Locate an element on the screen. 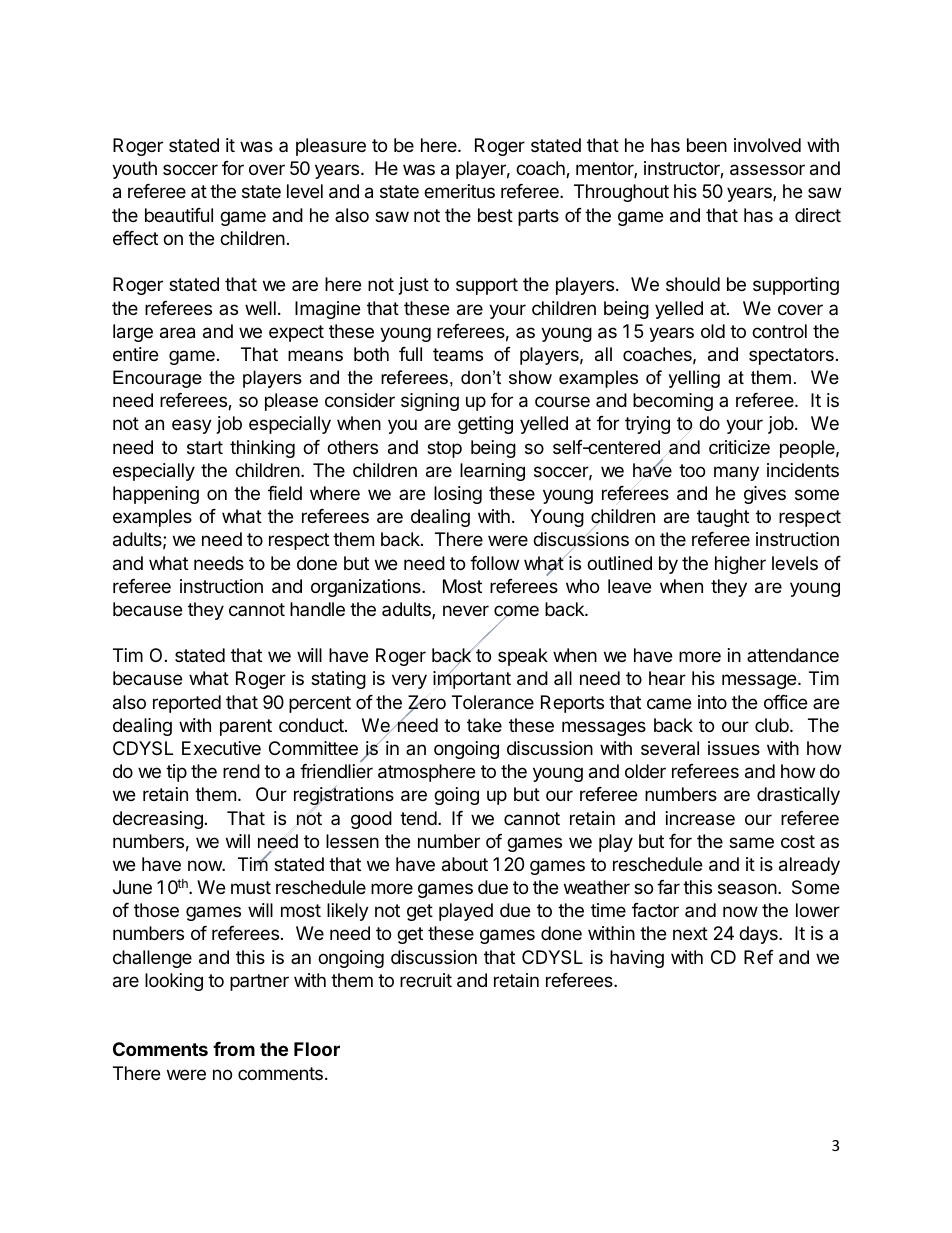 This screenshot has width=952, height=1233. issues is located at coordinates (734, 748).
